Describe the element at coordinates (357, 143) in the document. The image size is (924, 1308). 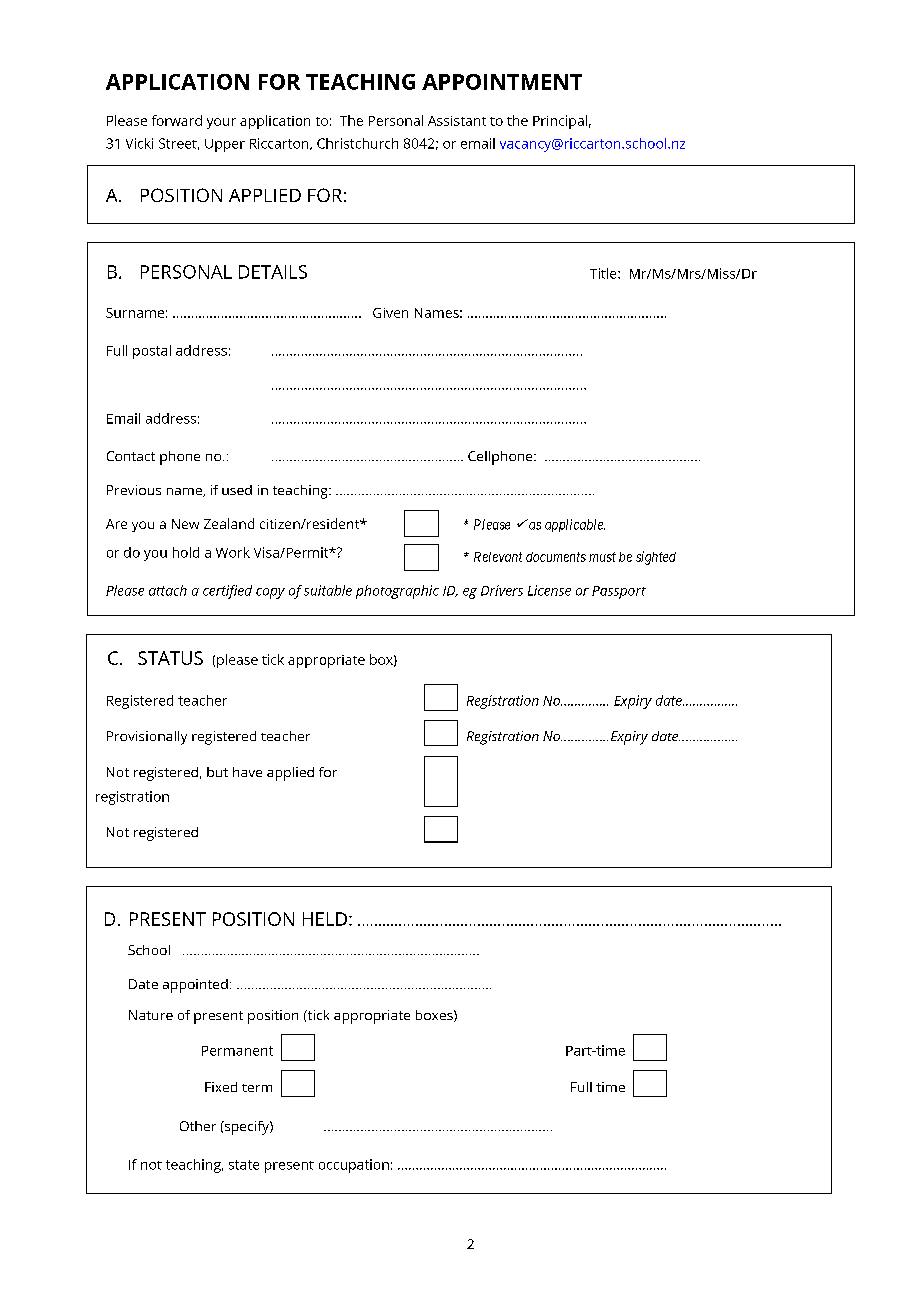
I see `Christchurch` at that location.
